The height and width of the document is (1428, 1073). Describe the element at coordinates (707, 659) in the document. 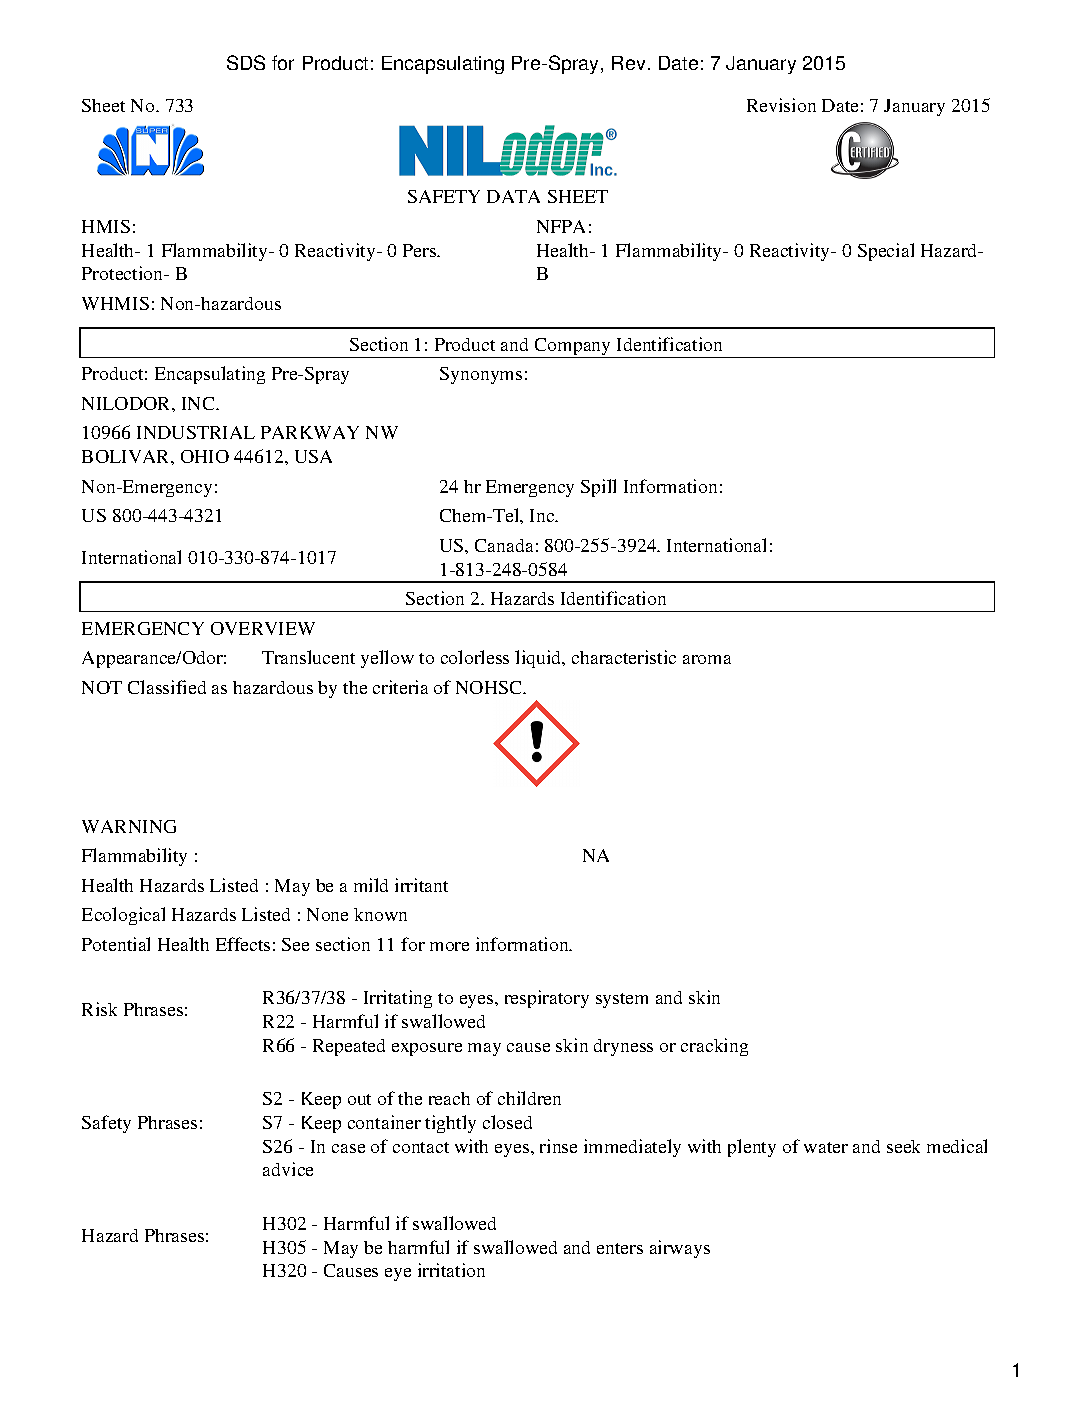

I see `aroma` at that location.
